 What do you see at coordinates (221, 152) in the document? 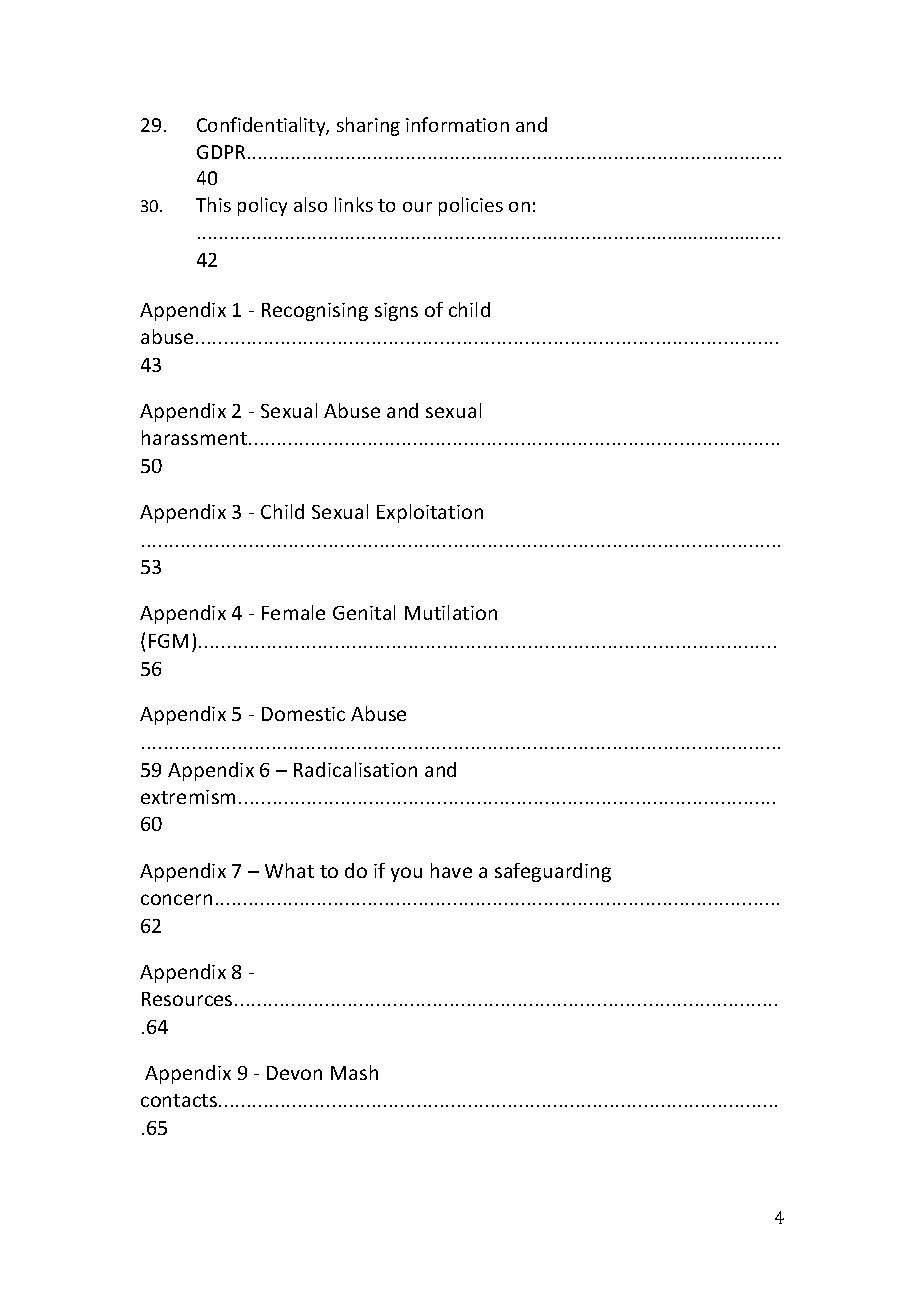
I see `GDPR` at bounding box center [221, 152].
